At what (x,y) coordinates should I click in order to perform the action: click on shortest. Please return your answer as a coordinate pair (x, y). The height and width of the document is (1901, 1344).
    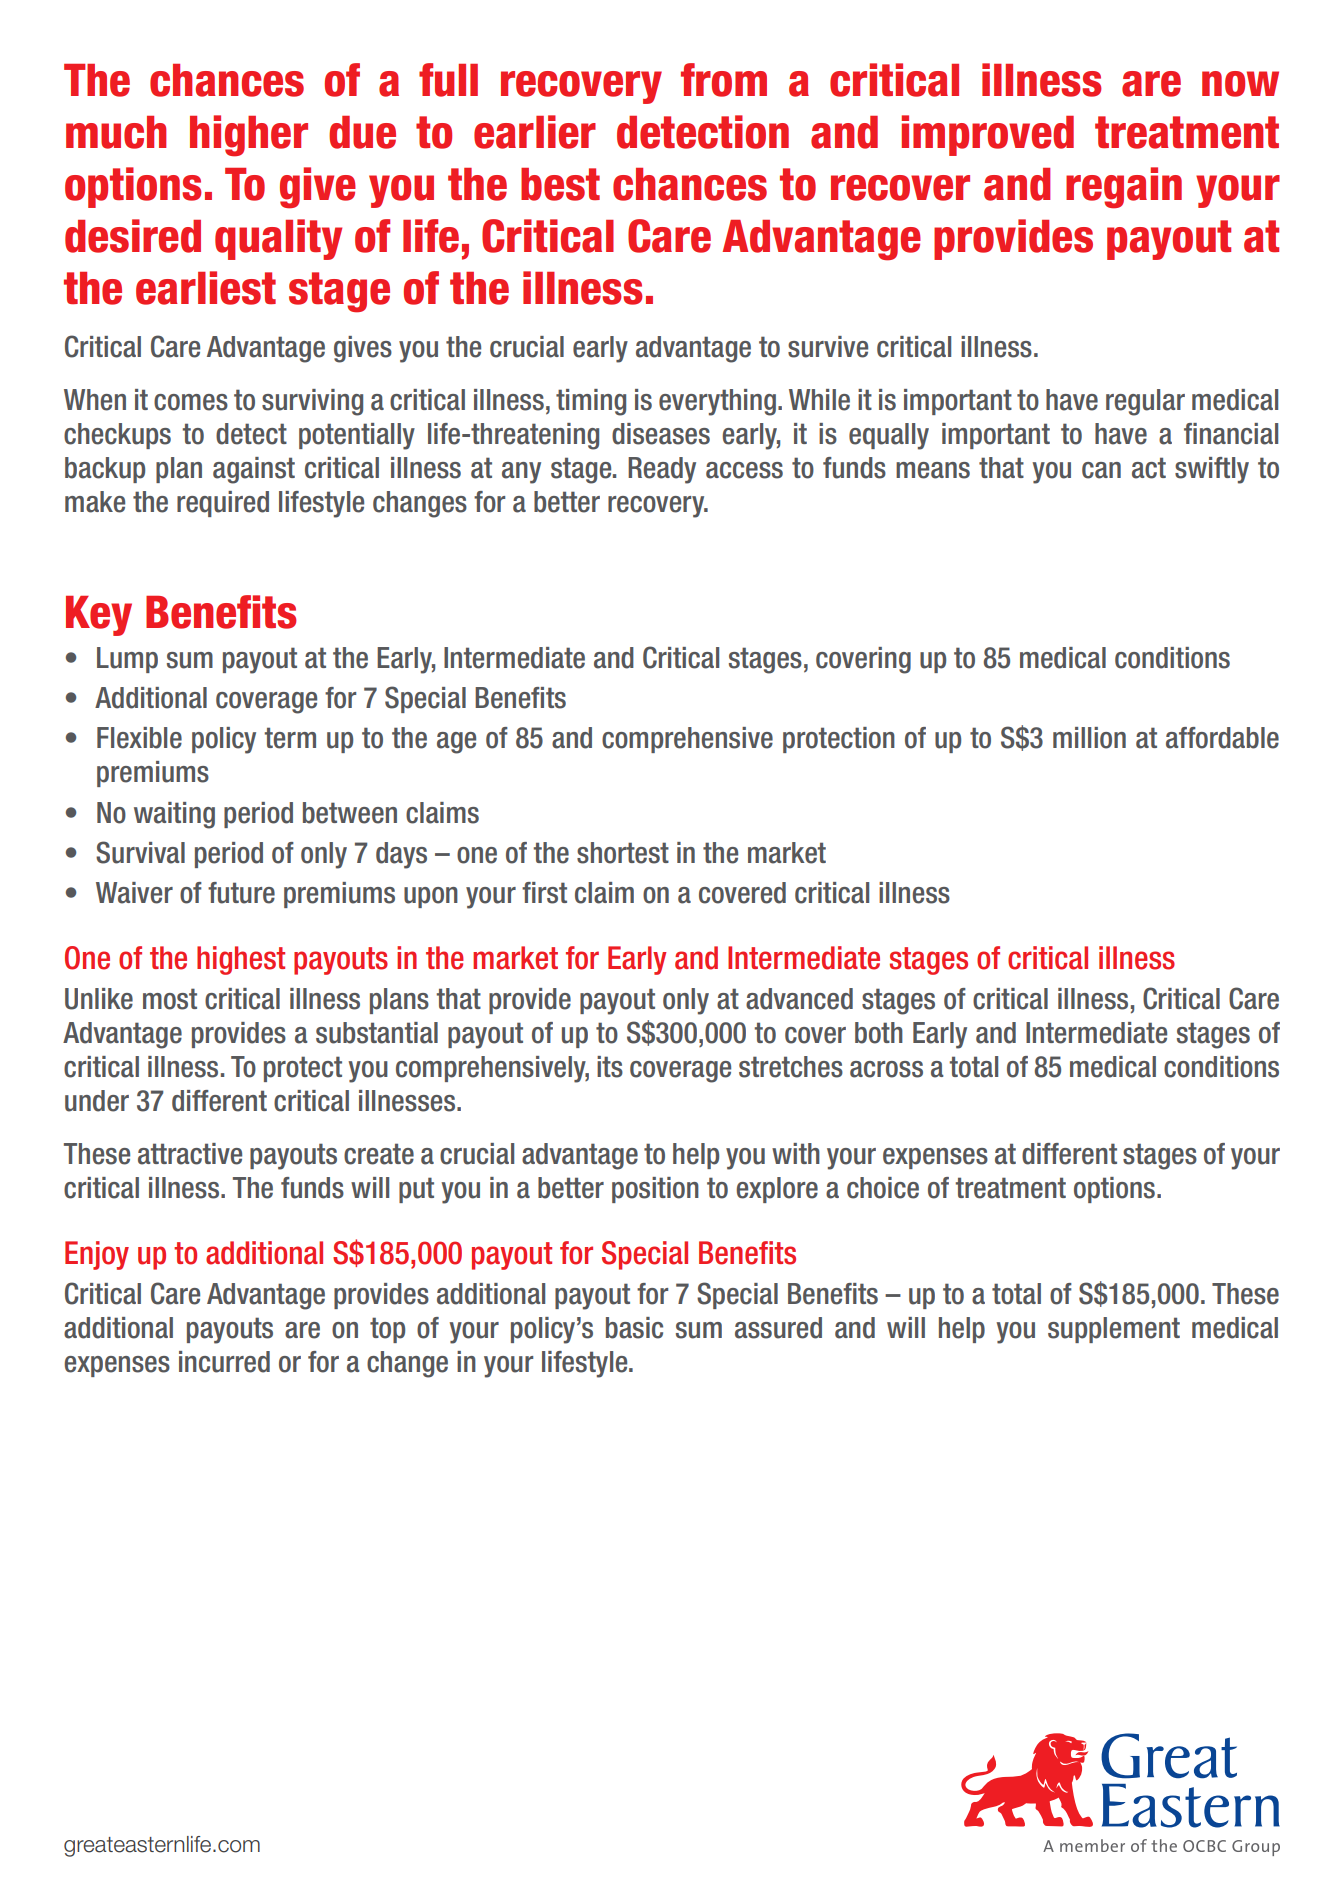
    Looking at the image, I should click on (623, 853).
